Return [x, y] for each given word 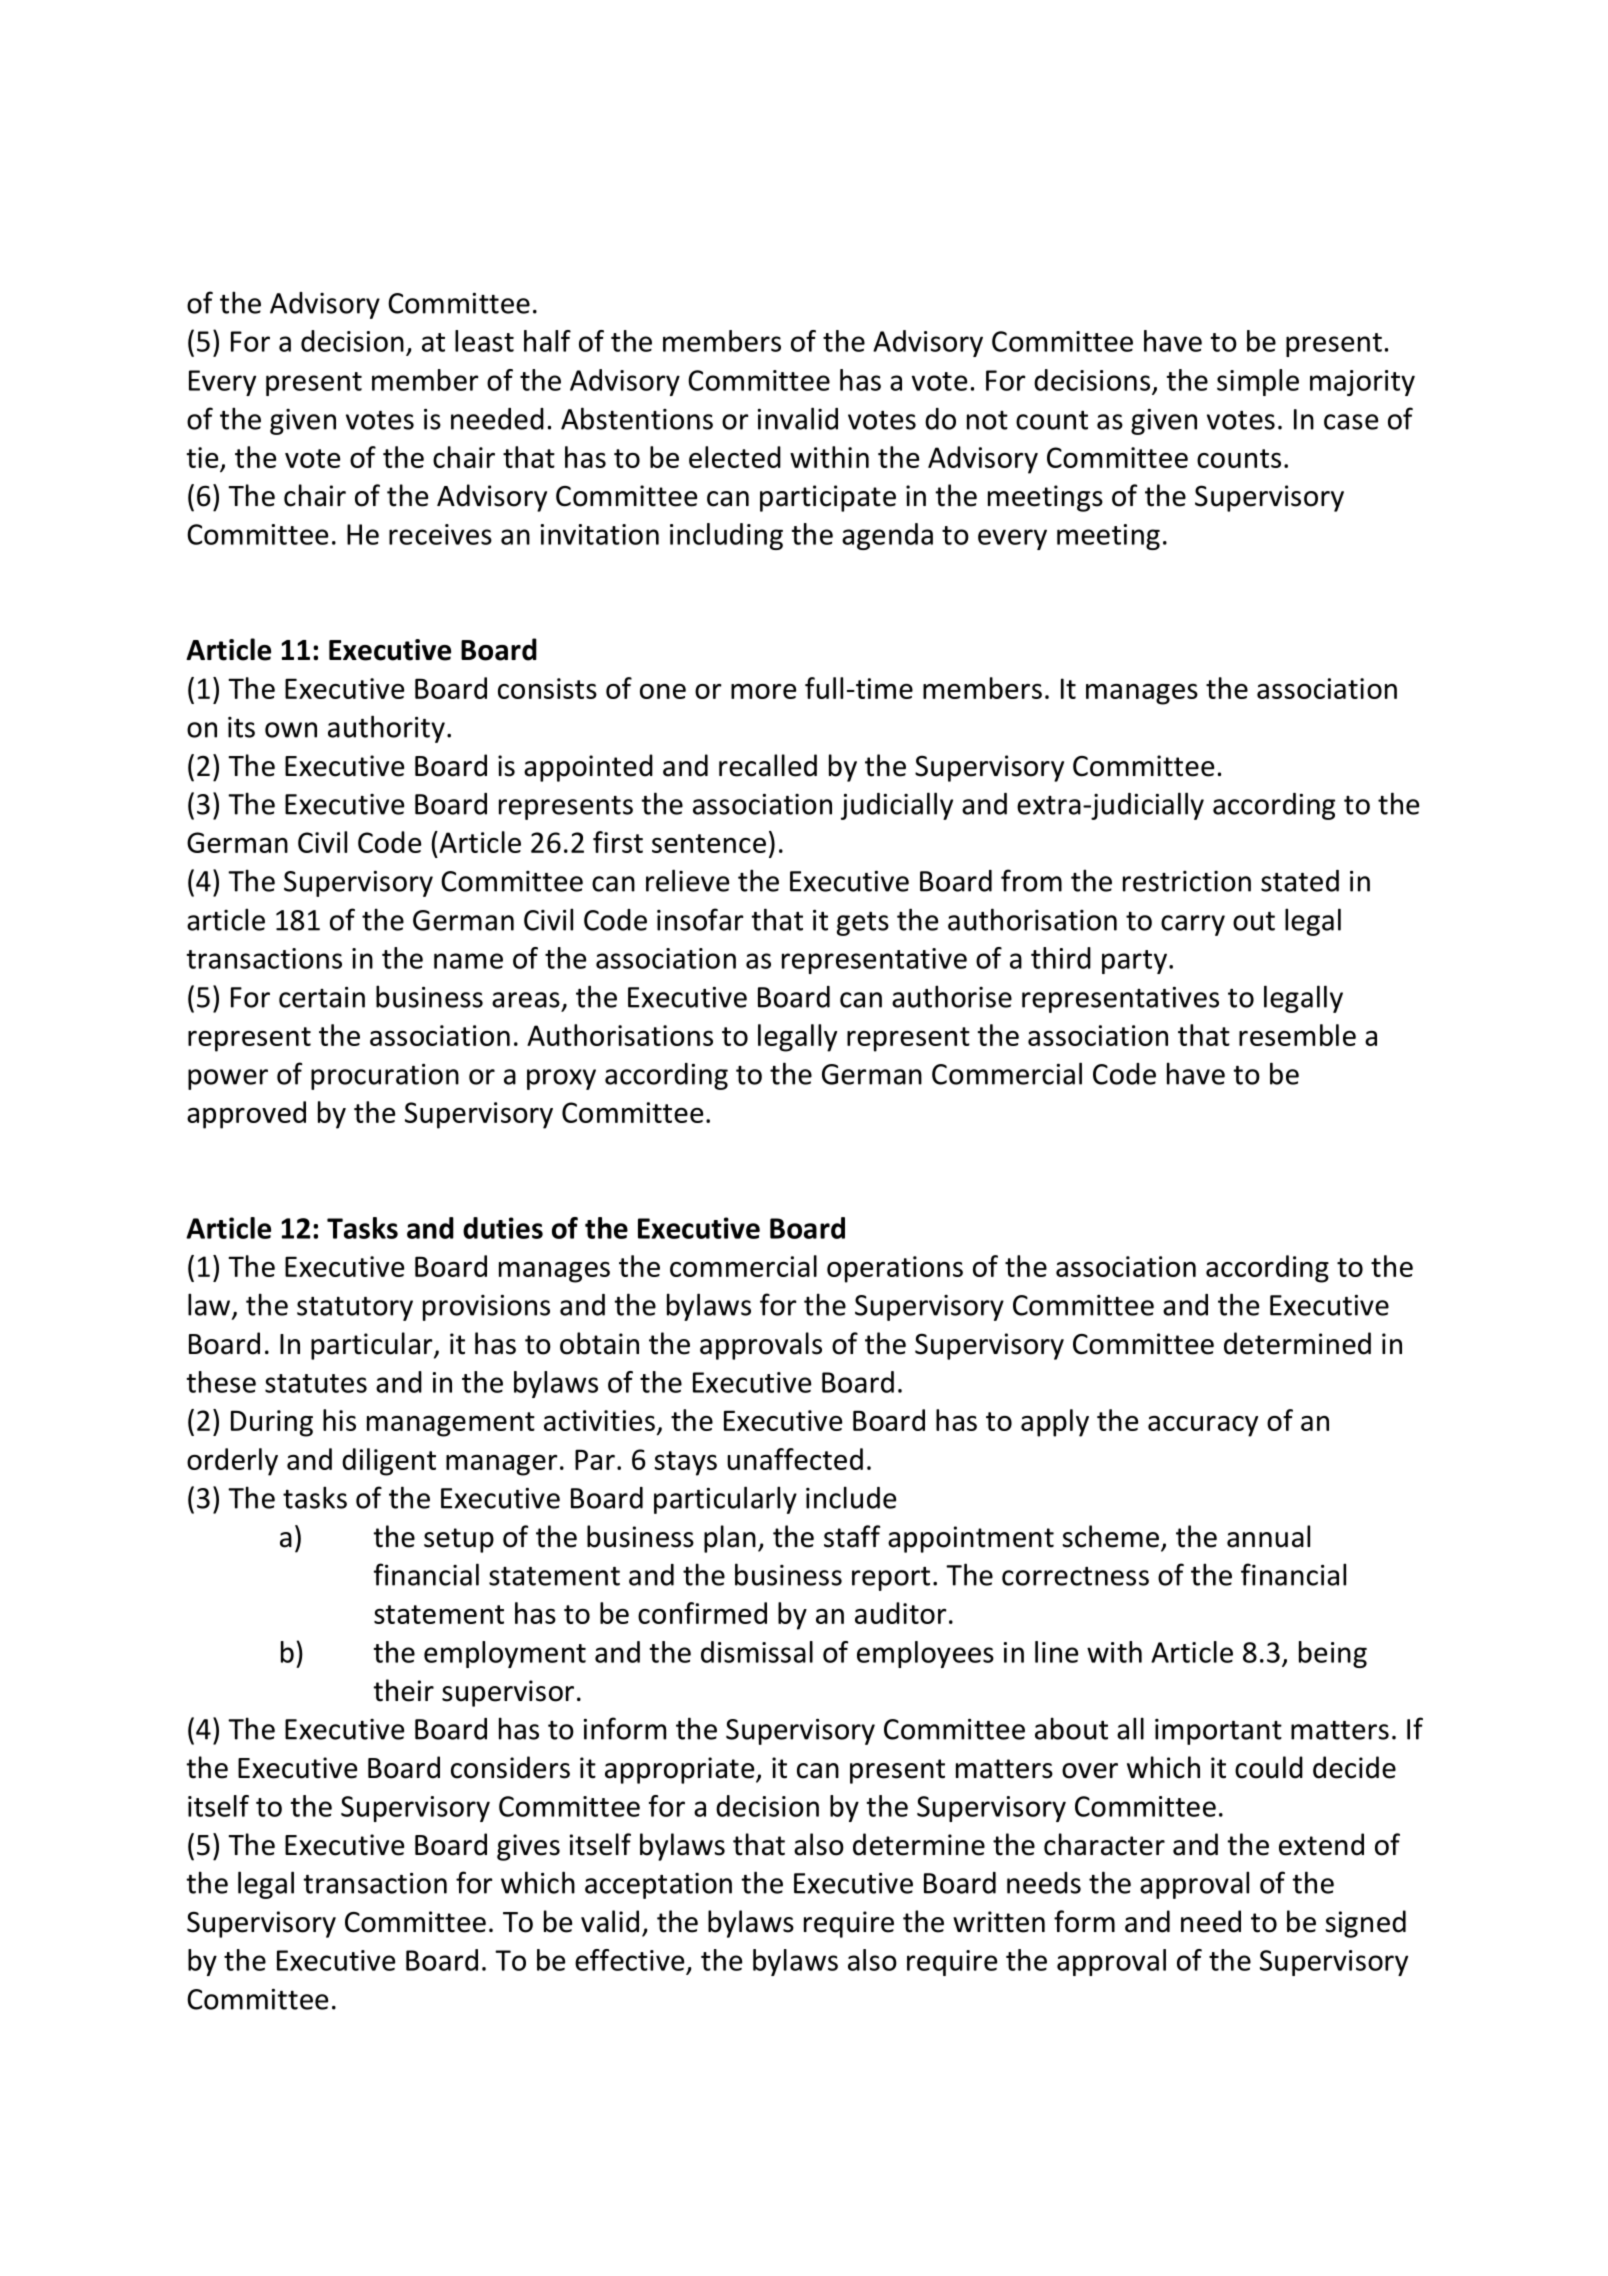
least [484, 341]
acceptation [658, 1886]
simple [1258, 382]
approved [246, 1115]
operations [895, 1269]
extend [1321, 1844]
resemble [1297, 1035]
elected [735, 457]
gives [528, 1847]
